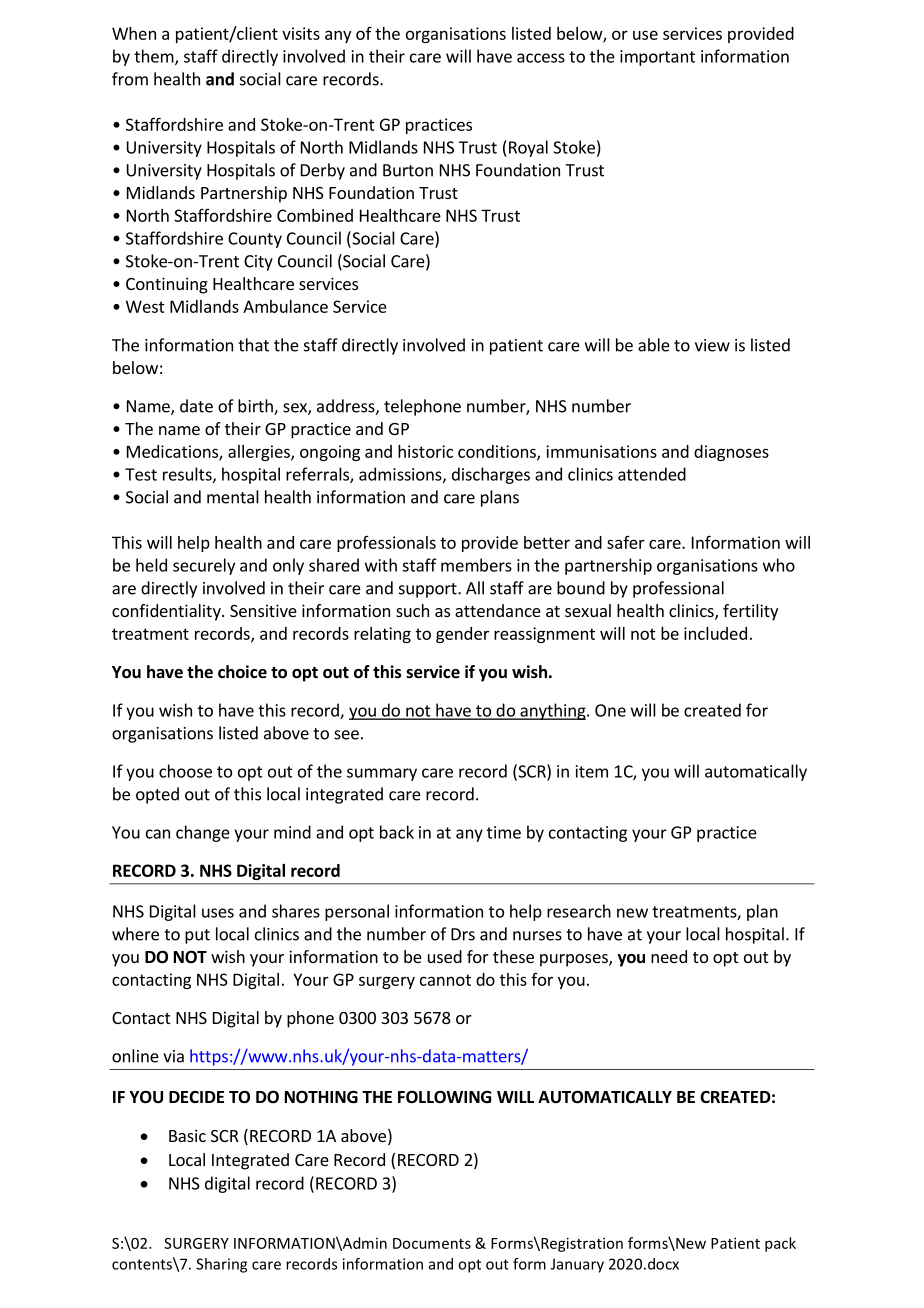 The image size is (924, 1308). What do you see at coordinates (715, 633) in the image?
I see `included` at bounding box center [715, 633].
